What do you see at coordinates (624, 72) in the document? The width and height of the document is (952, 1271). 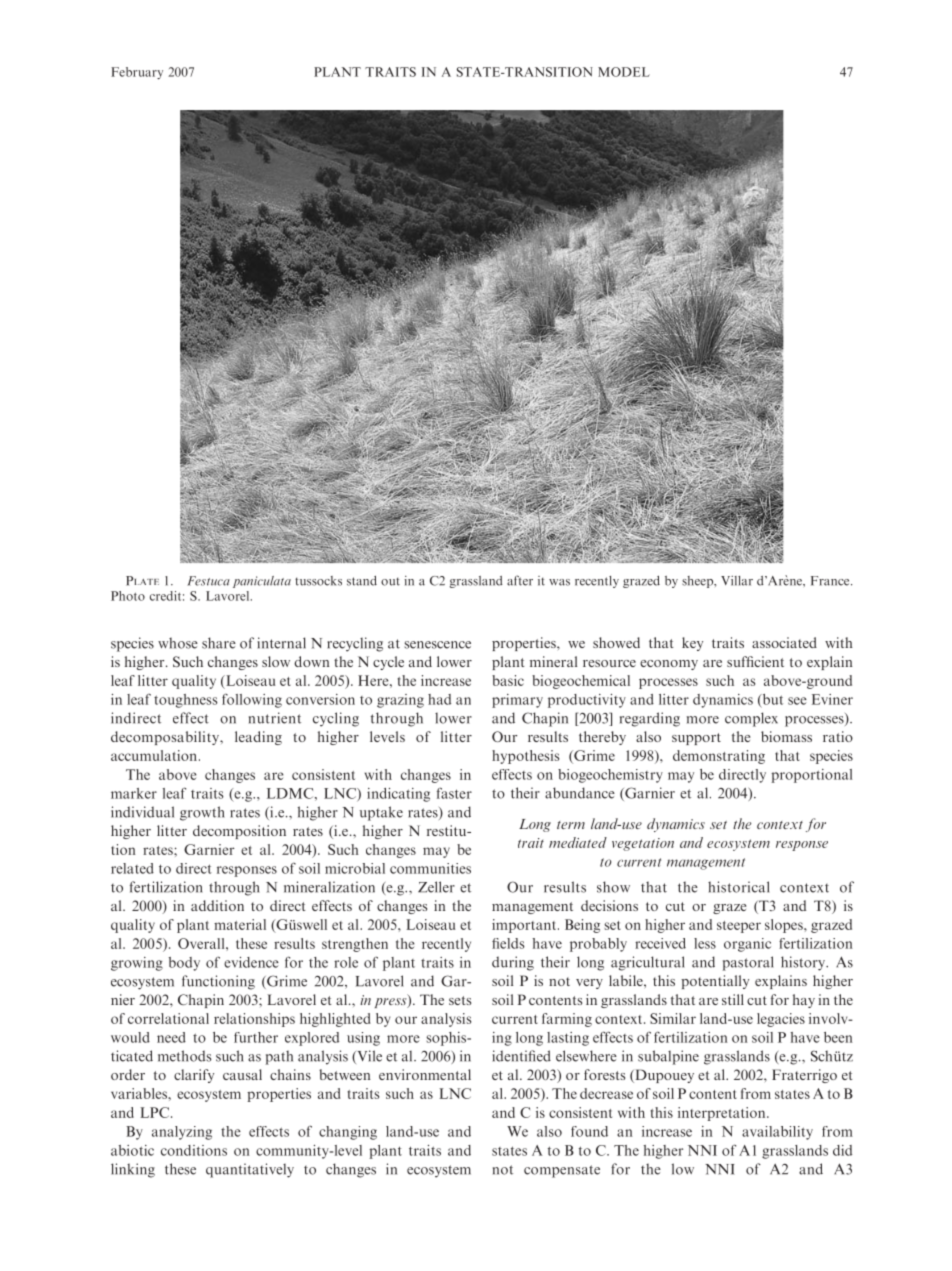 I see `MODEL` at bounding box center [624, 72].
